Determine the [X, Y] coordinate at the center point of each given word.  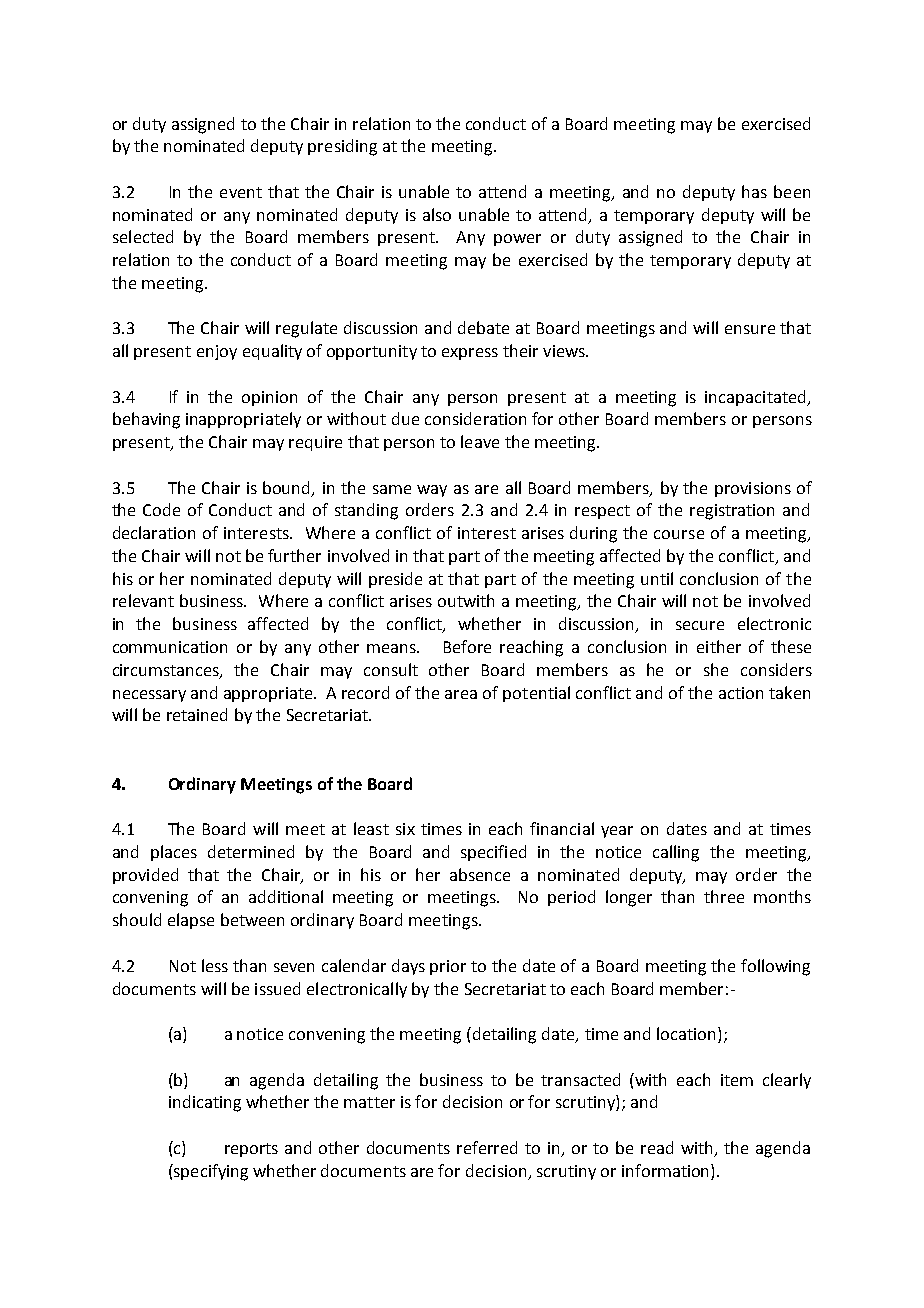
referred [487, 1147]
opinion [269, 398]
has [754, 191]
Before [467, 646]
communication [170, 647]
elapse [191, 921]
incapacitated [756, 398]
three [724, 896]
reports [251, 1150]
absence [480, 874]
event [241, 192]
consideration [475, 418]
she [716, 669]
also [437, 214]
